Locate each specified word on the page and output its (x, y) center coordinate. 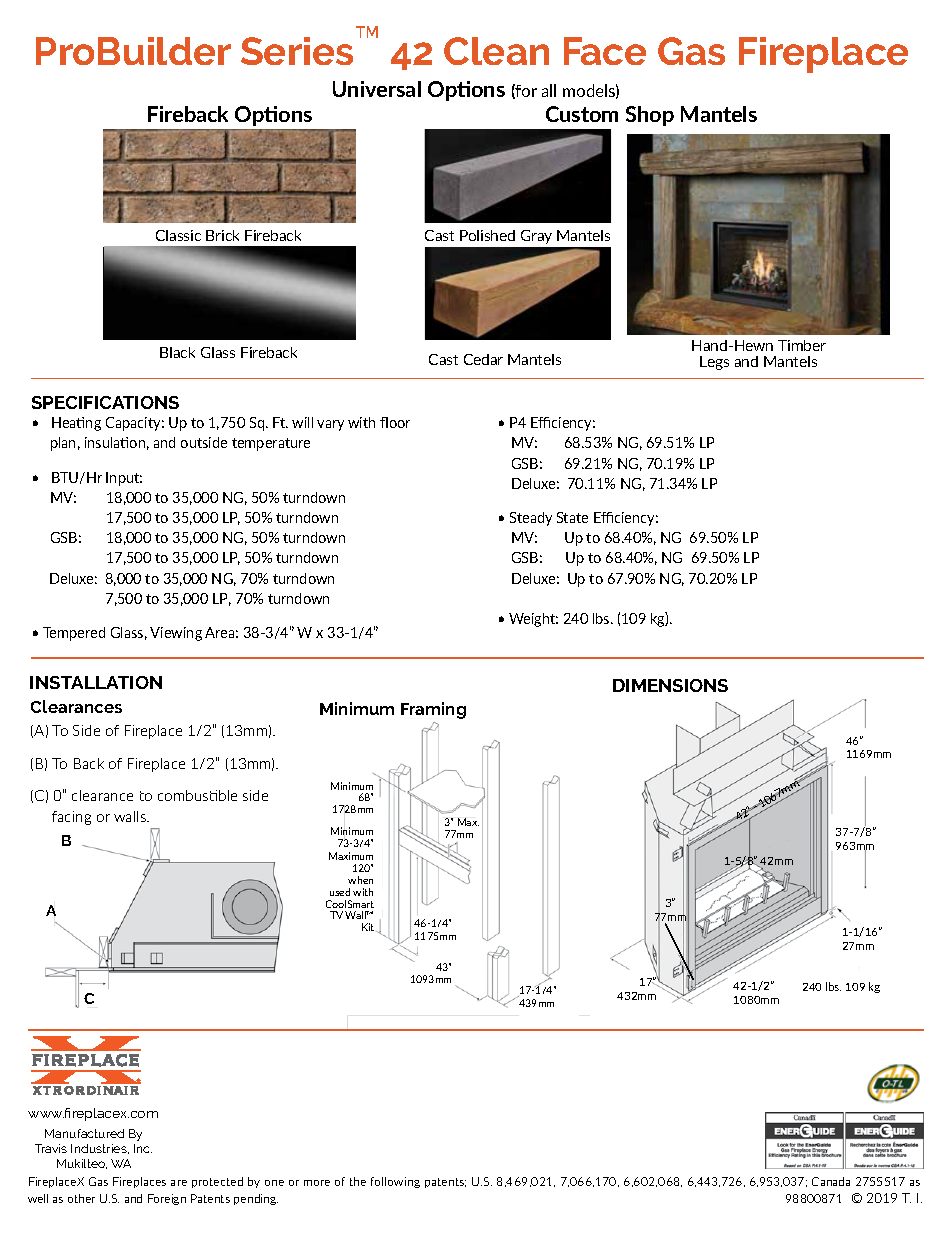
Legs (714, 363)
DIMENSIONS (670, 685)
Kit (369, 927)
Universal (377, 89)
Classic (178, 235)
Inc (143, 1148)
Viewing (176, 634)
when (360, 880)
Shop (650, 116)
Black (177, 352)
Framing (433, 710)
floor (395, 422)
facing (71, 818)
